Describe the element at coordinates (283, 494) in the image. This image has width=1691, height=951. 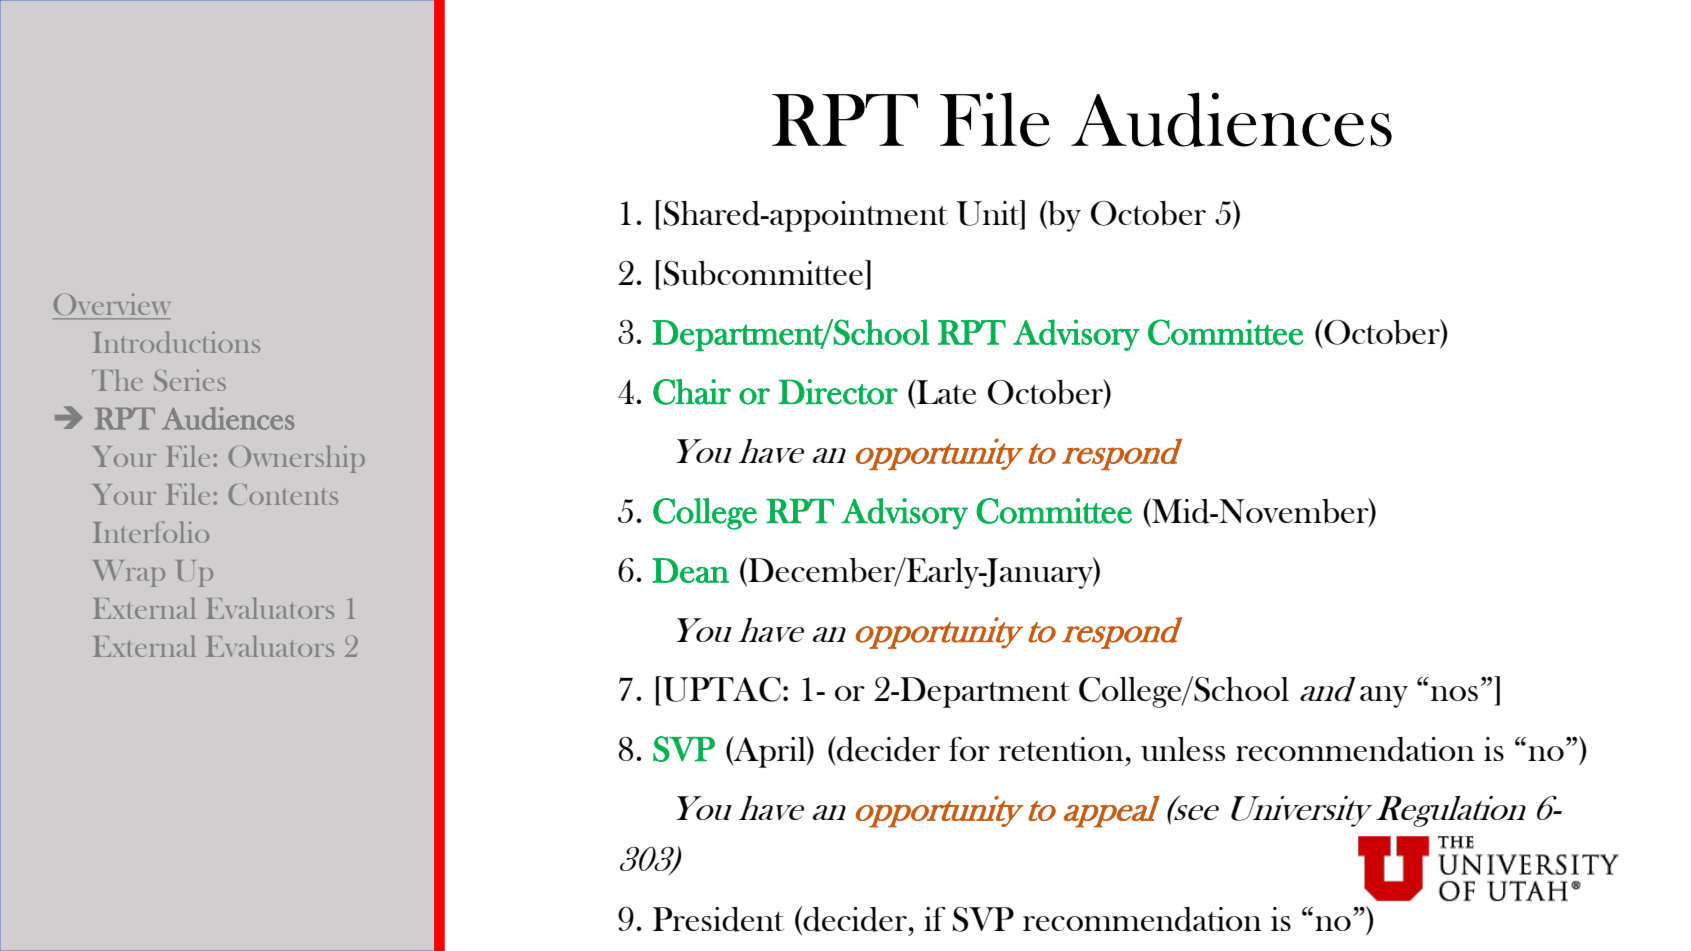
I see `Contents` at that location.
